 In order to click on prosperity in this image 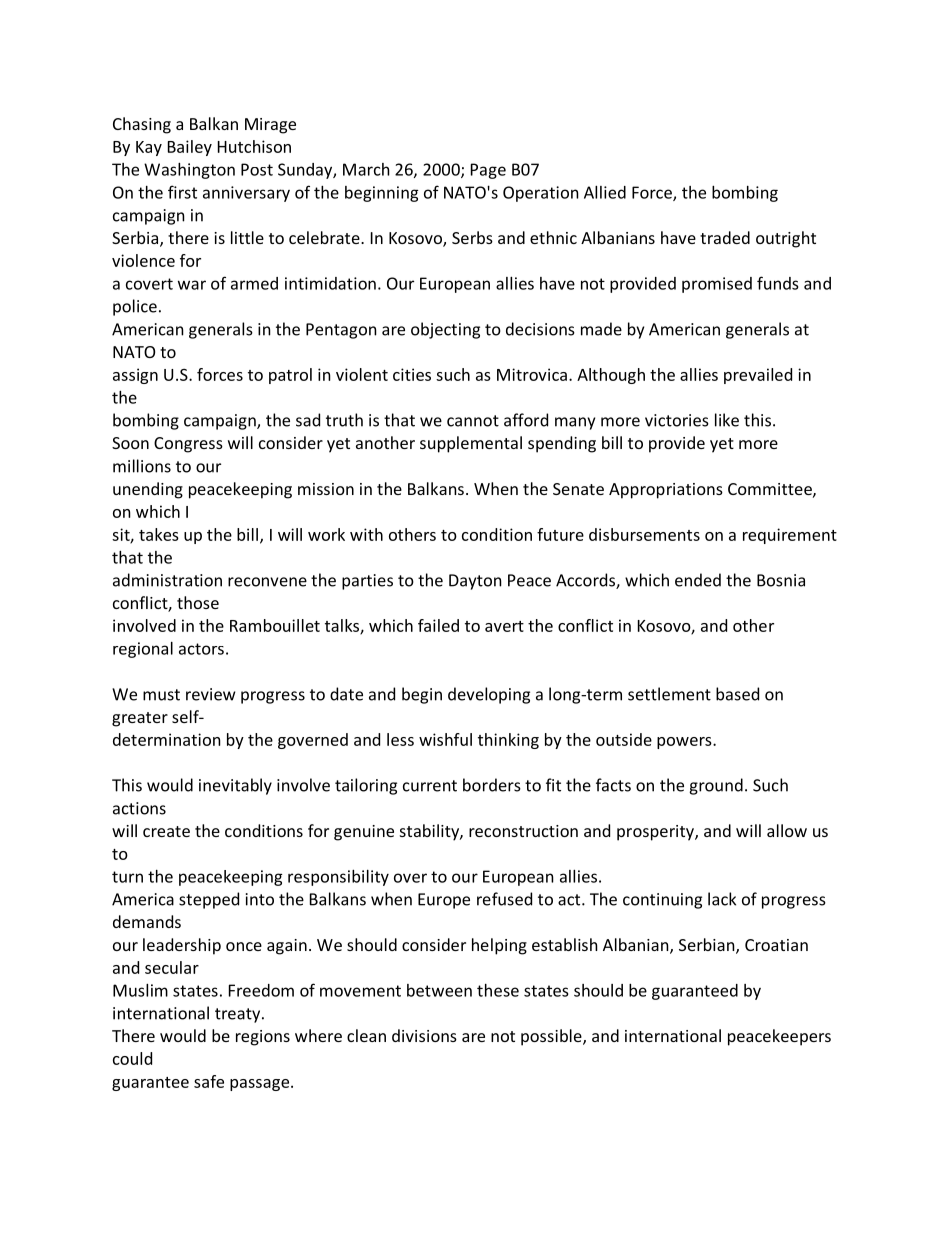, I will do `click(656, 833)`.
